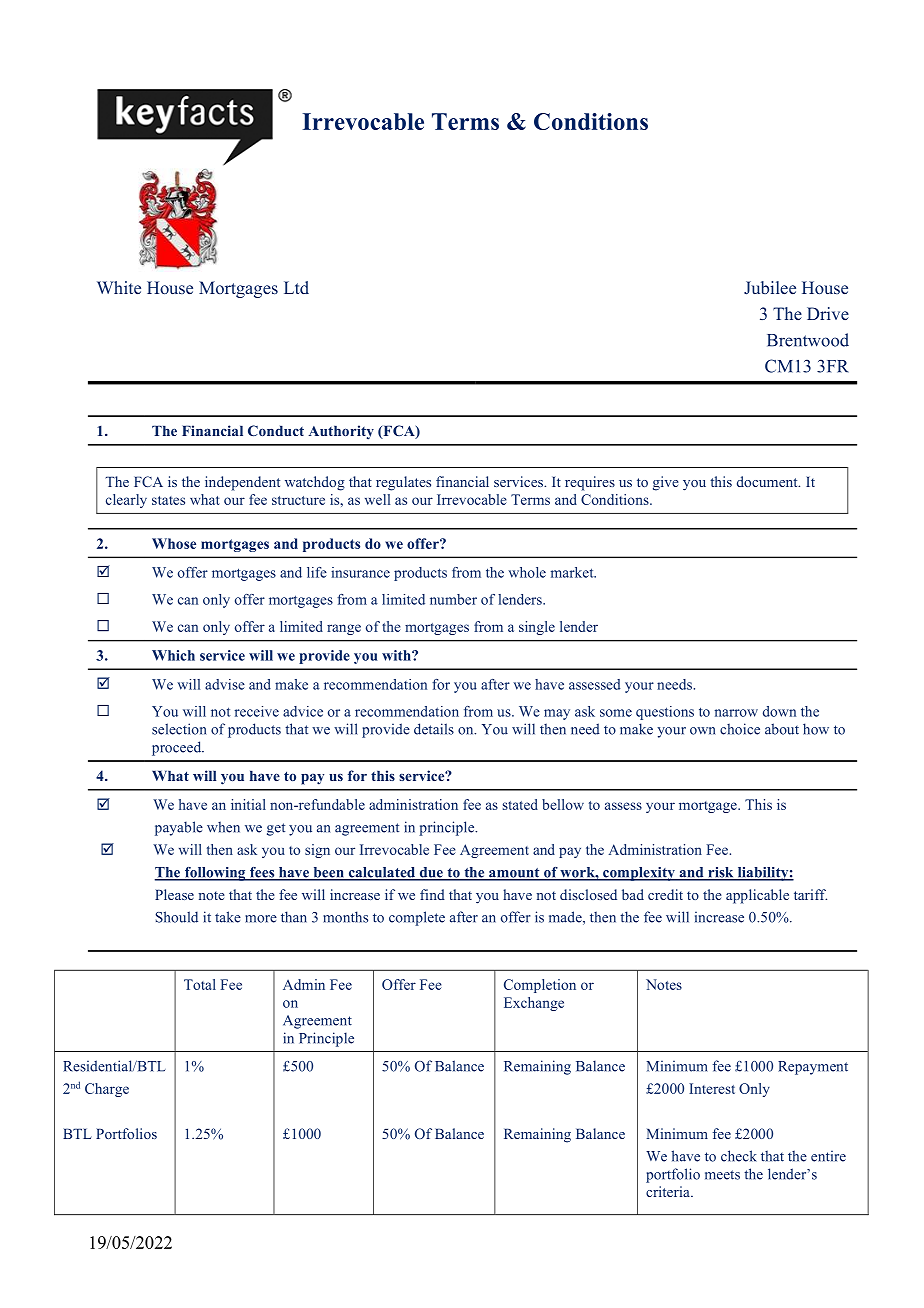 The height and width of the document is (1308, 924). Describe the element at coordinates (527, 572) in the document. I see `whole` at that location.
